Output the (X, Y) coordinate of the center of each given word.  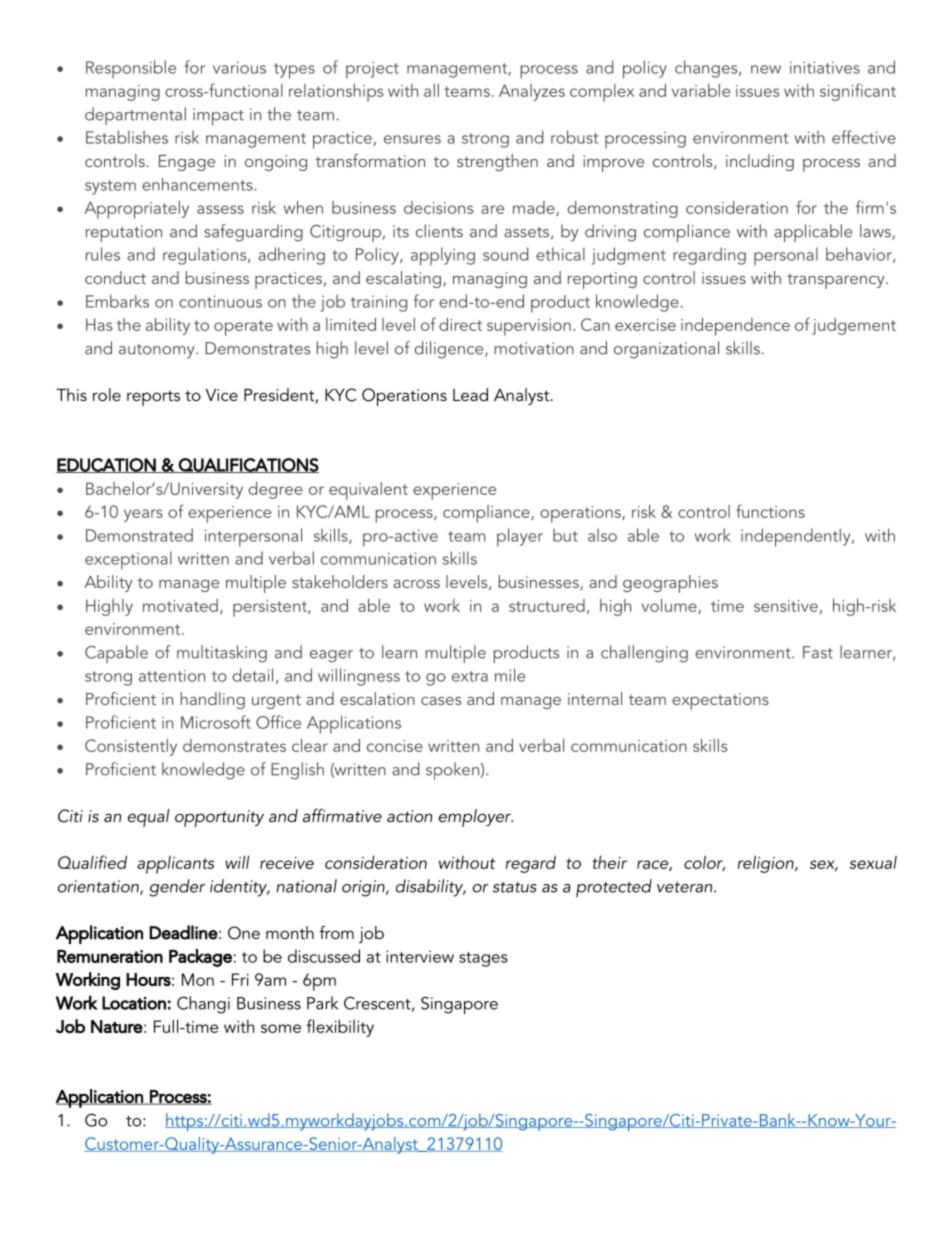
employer (476, 818)
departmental (135, 116)
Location (134, 1003)
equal (148, 818)
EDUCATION (107, 465)
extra (470, 676)
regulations (206, 256)
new (766, 69)
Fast (818, 652)
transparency (837, 281)
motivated (180, 605)
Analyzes (532, 92)
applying (443, 256)
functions (770, 511)
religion (767, 864)
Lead (470, 394)
